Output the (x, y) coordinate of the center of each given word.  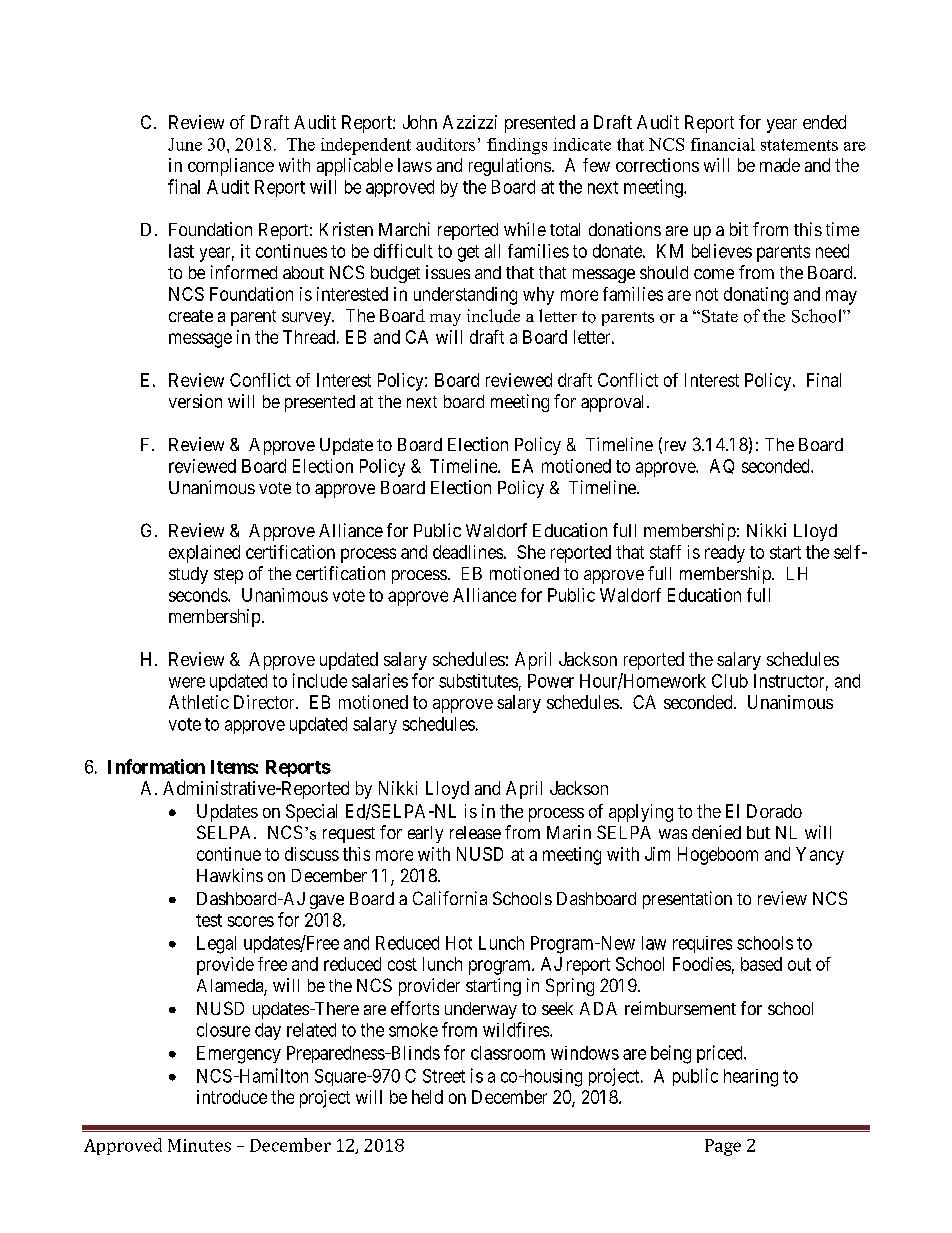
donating (756, 296)
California (450, 898)
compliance (231, 167)
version (195, 401)
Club (730, 681)
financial (723, 144)
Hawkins (230, 875)
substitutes (478, 681)
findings (517, 146)
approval (614, 403)
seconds (199, 595)
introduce (232, 1097)
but (758, 832)
